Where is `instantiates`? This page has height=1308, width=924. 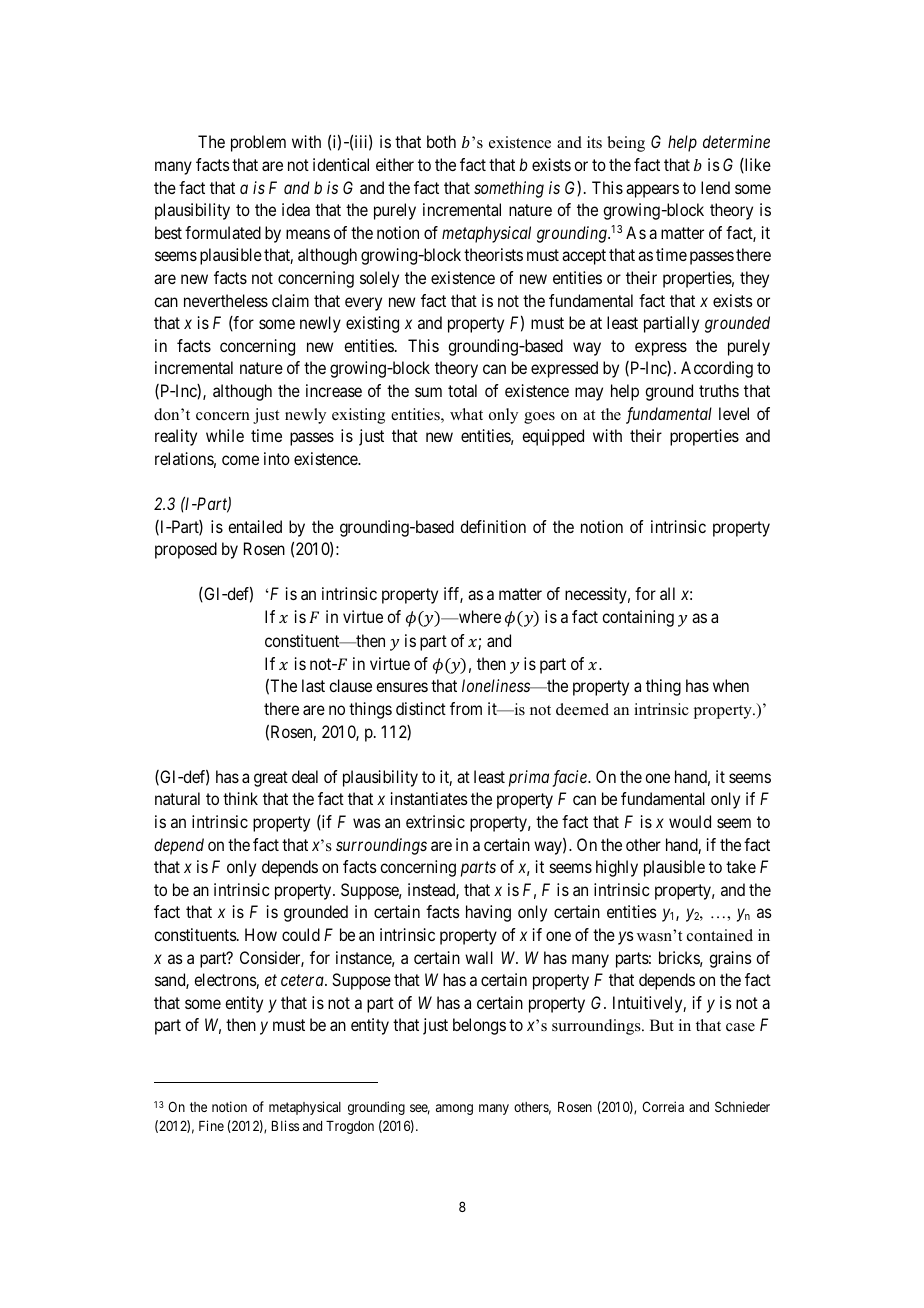
instantiates is located at coordinates (429, 798).
